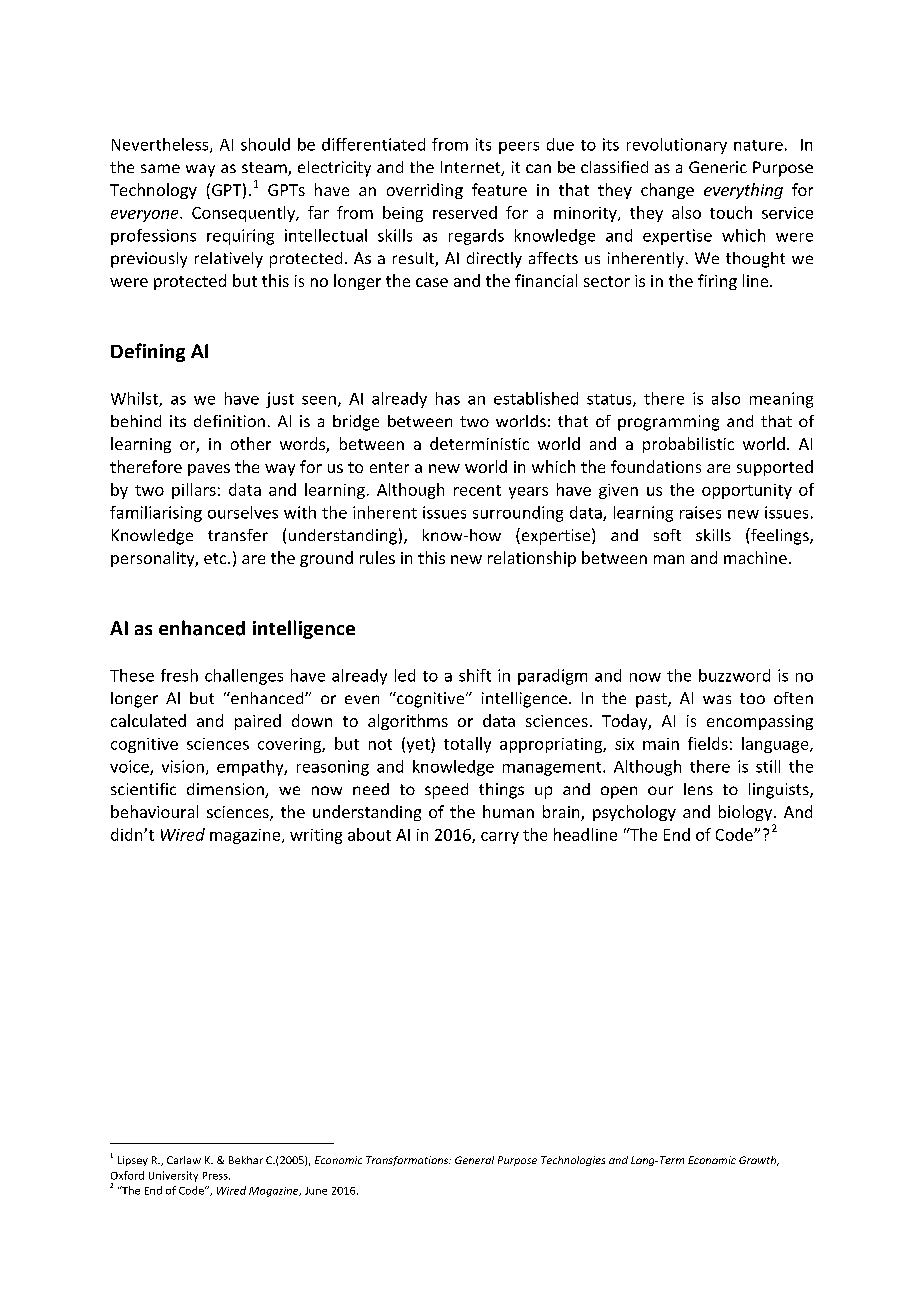  Describe the element at coordinates (229, 421) in the screenshot. I see `definition` at that location.
